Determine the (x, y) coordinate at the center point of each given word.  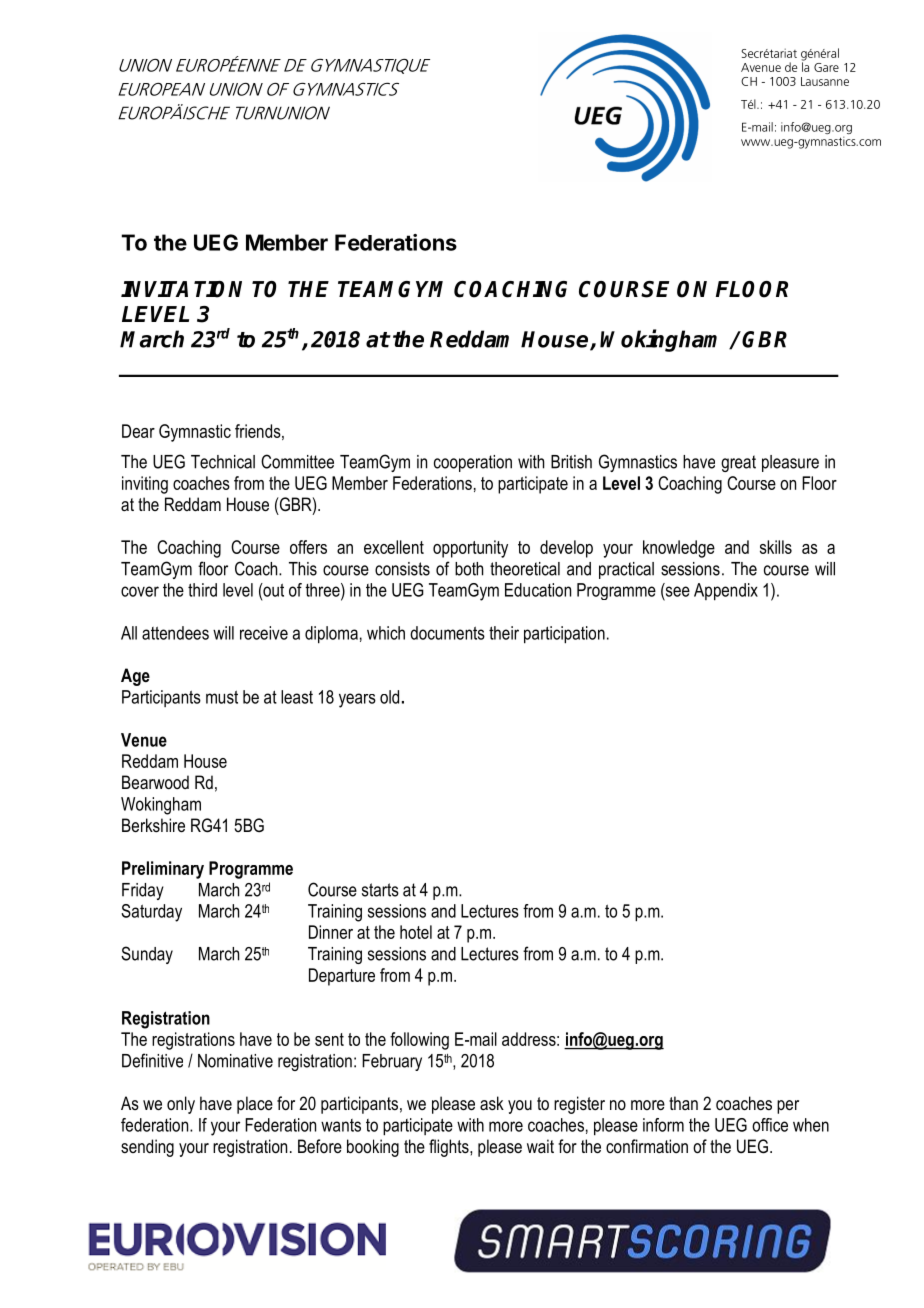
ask (492, 1103)
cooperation (473, 463)
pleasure (790, 463)
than (683, 1103)
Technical (223, 462)
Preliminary (163, 870)
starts (380, 890)
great (738, 463)
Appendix (726, 592)
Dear (138, 431)
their (504, 633)
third (202, 590)
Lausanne (825, 81)
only (181, 1105)
